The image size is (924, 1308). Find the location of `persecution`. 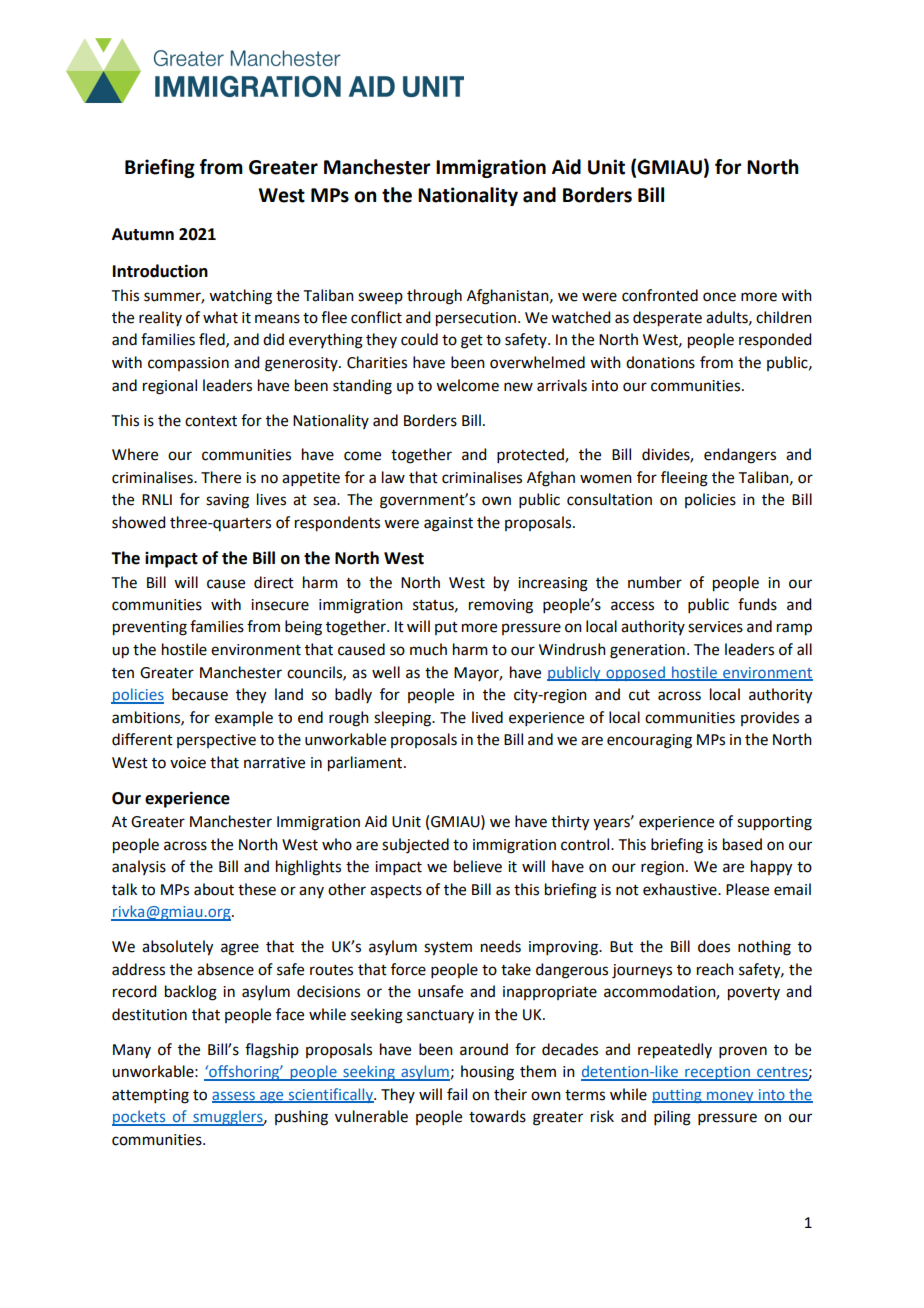

persecution is located at coordinates (476, 319).
